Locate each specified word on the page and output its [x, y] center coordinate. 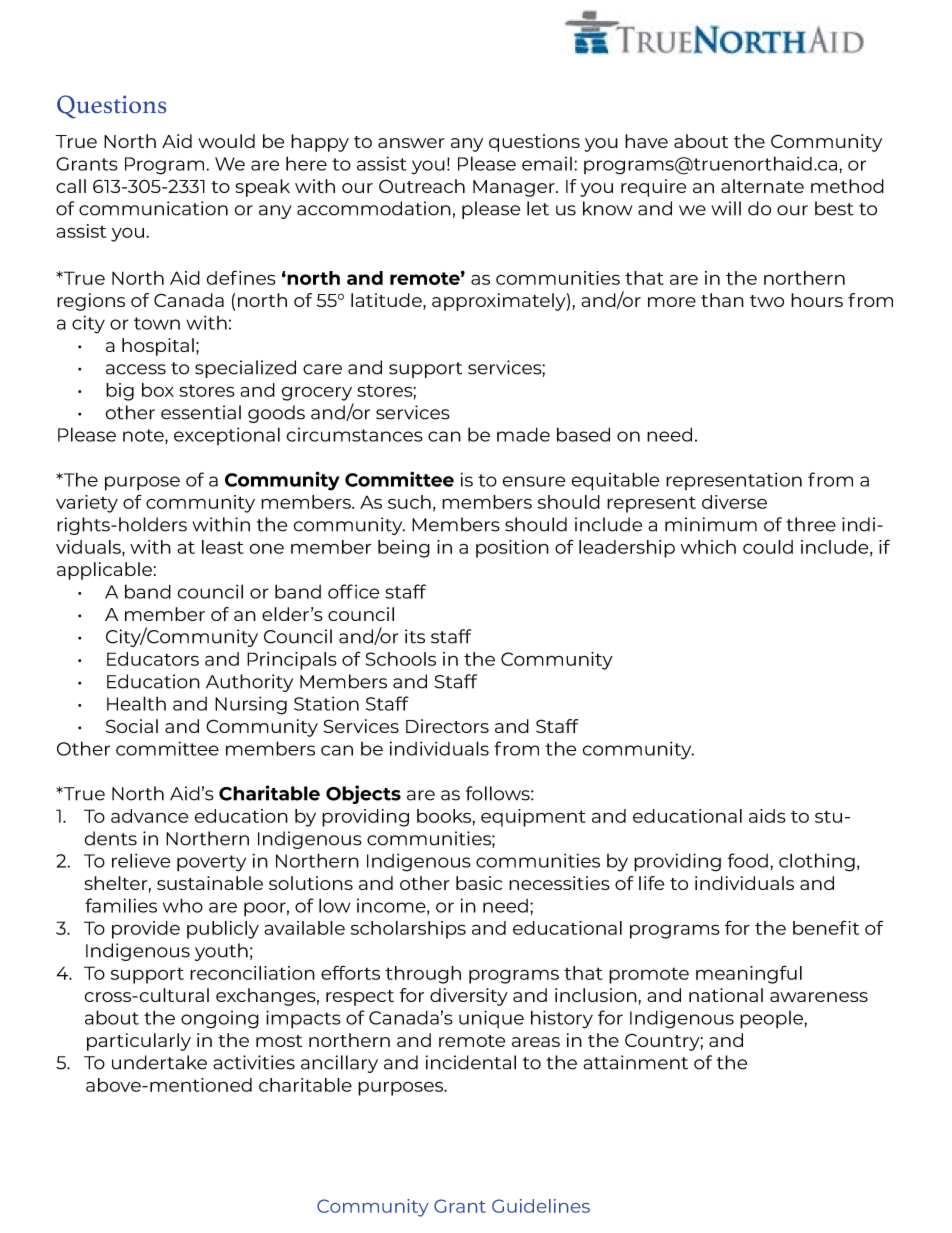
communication [153, 208]
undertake [159, 1062]
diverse [734, 502]
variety [87, 504]
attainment [635, 1062]
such [409, 502]
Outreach [422, 186]
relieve [141, 860]
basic [479, 883]
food [748, 860]
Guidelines [541, 1206]
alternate [762, 186]
